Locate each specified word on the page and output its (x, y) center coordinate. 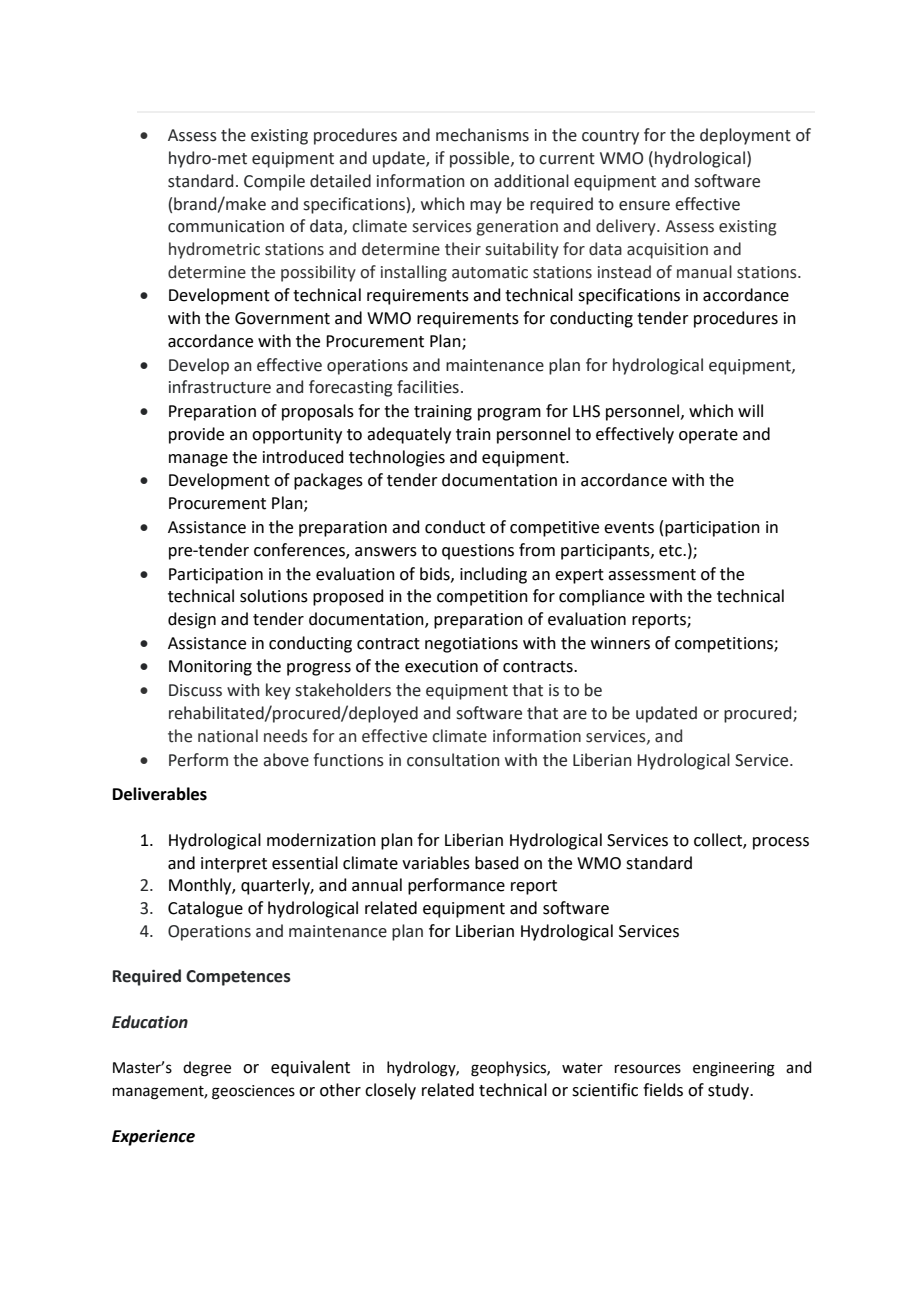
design (192, 620)
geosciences (253, 1092)
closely (390, 1091)
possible (481, 159)
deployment (745, 136)
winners (620, 643)
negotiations (471, 645)
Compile (274, 182)
